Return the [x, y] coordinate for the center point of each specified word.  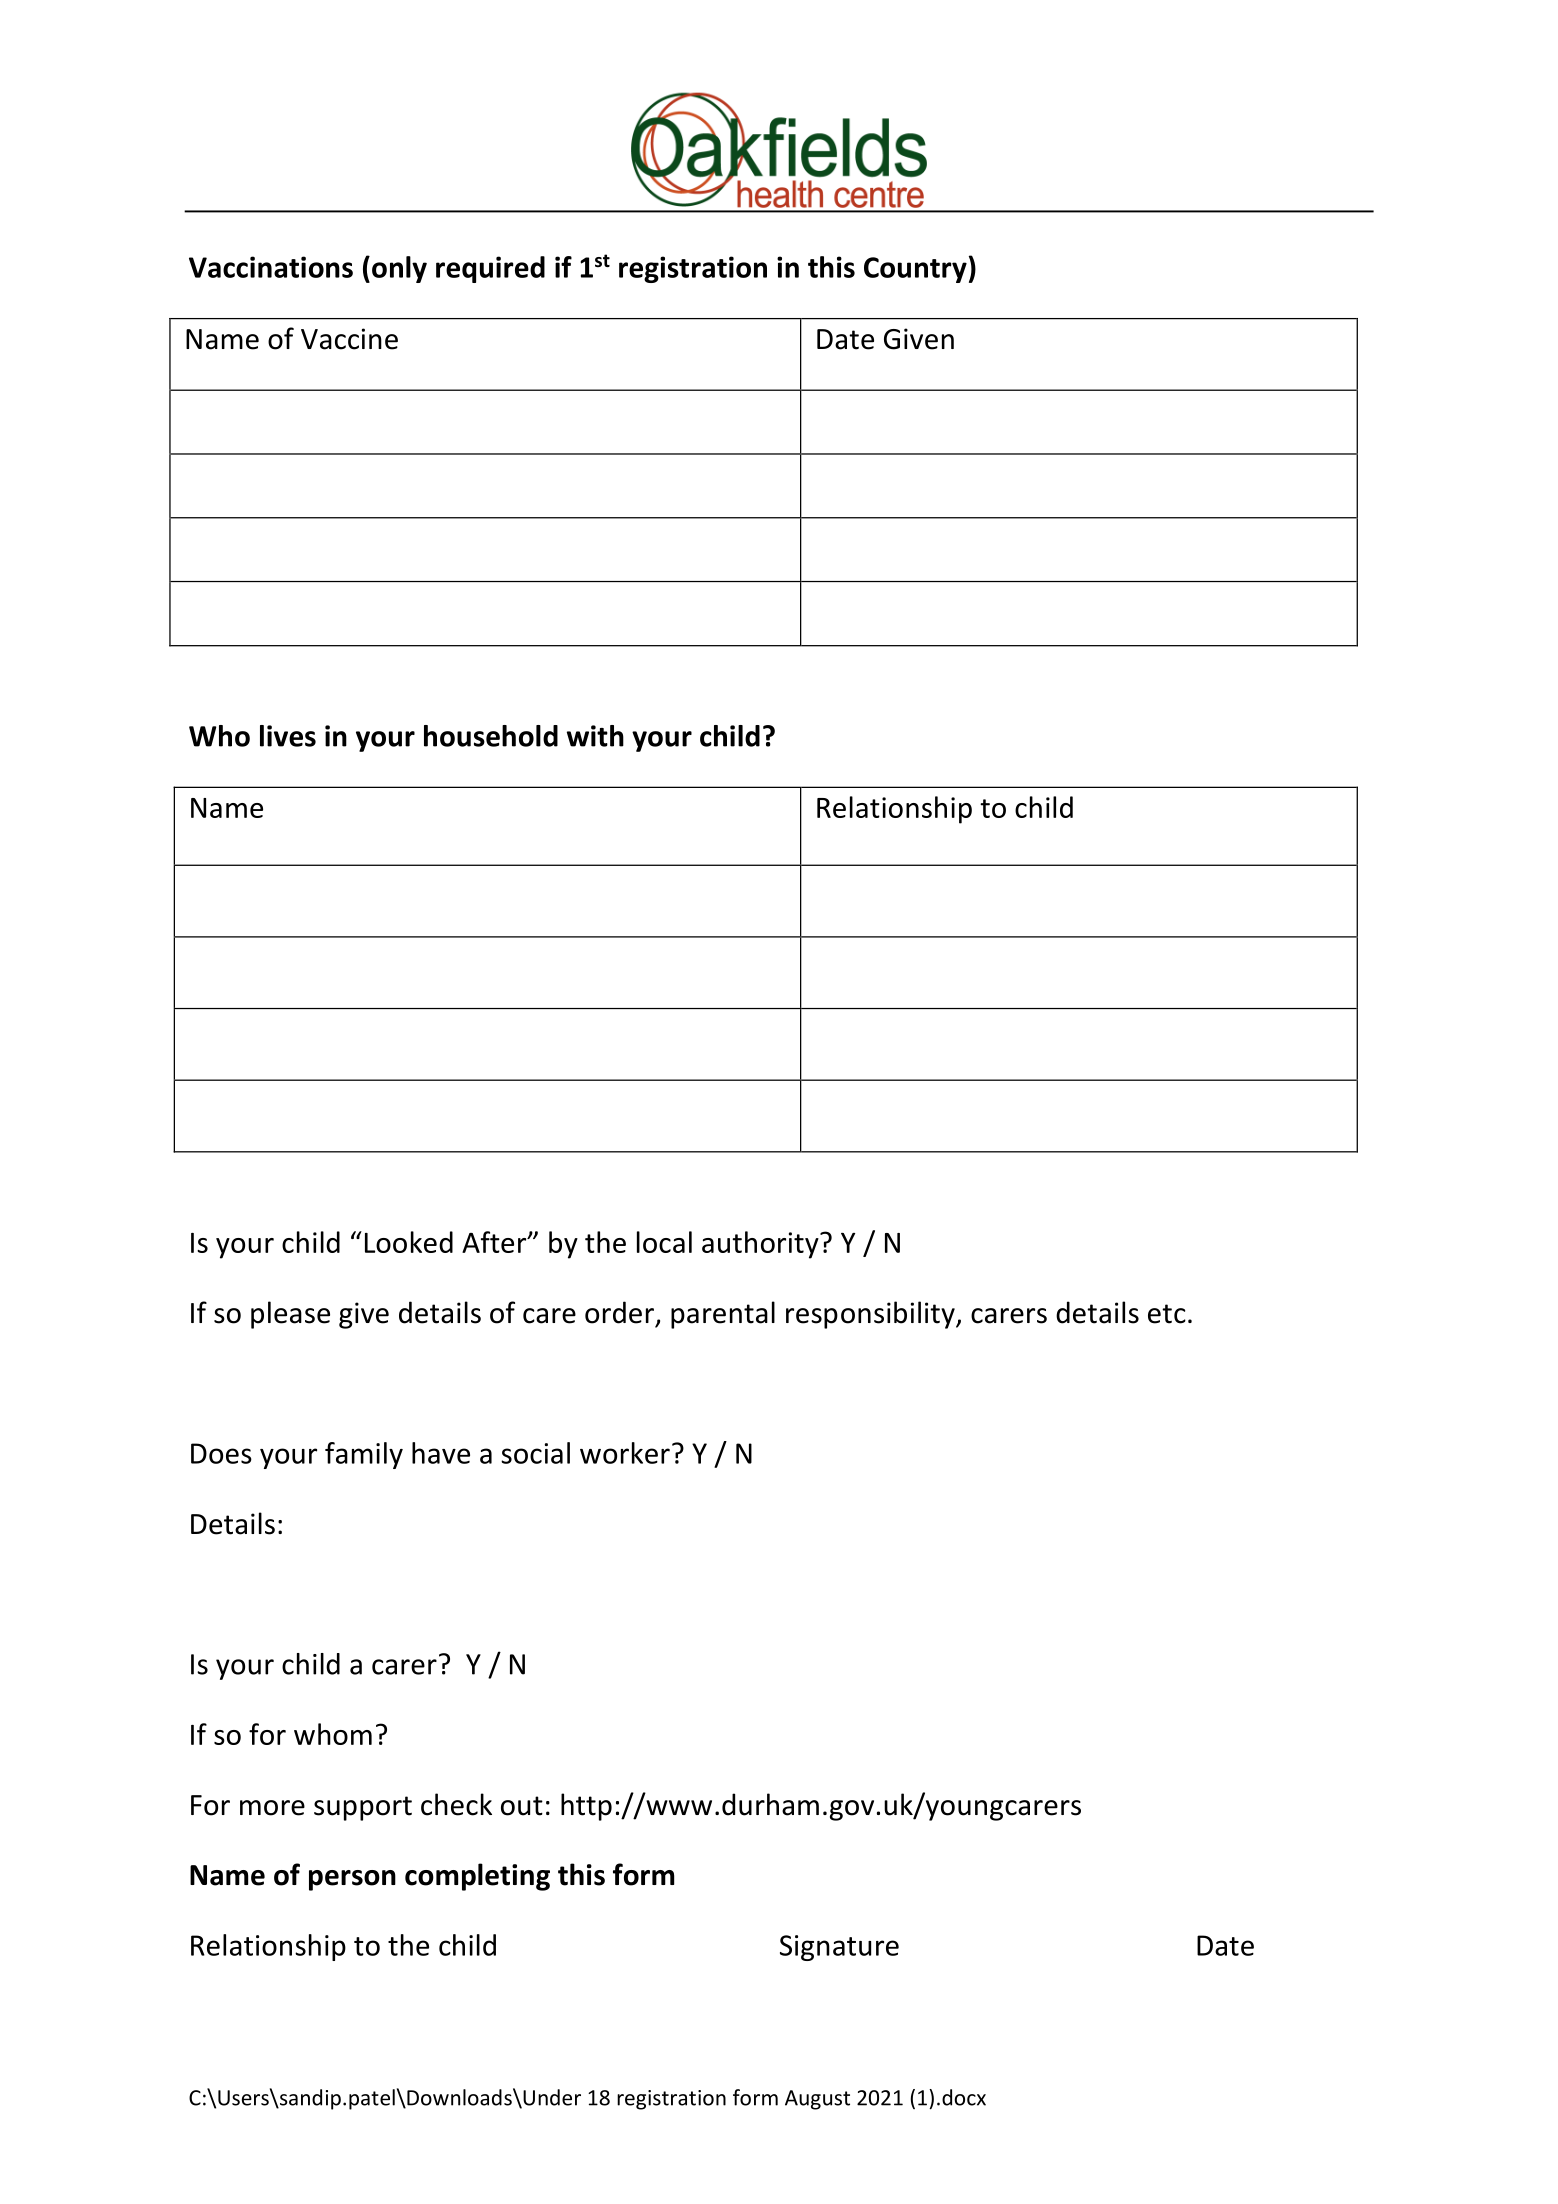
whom [333, 1734]
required [490, 269]
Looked [409, 1242]
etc [1167, 1314]
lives [288, 736]
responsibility [871, 1315]
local [664, 1242]
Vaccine [349, 339]
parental [723, 1315]
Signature [839, 1948]
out [522, 1806]
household [491, 736]
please [290, 1315]
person [352, 1880]
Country [915, 270]
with [595, 736]
